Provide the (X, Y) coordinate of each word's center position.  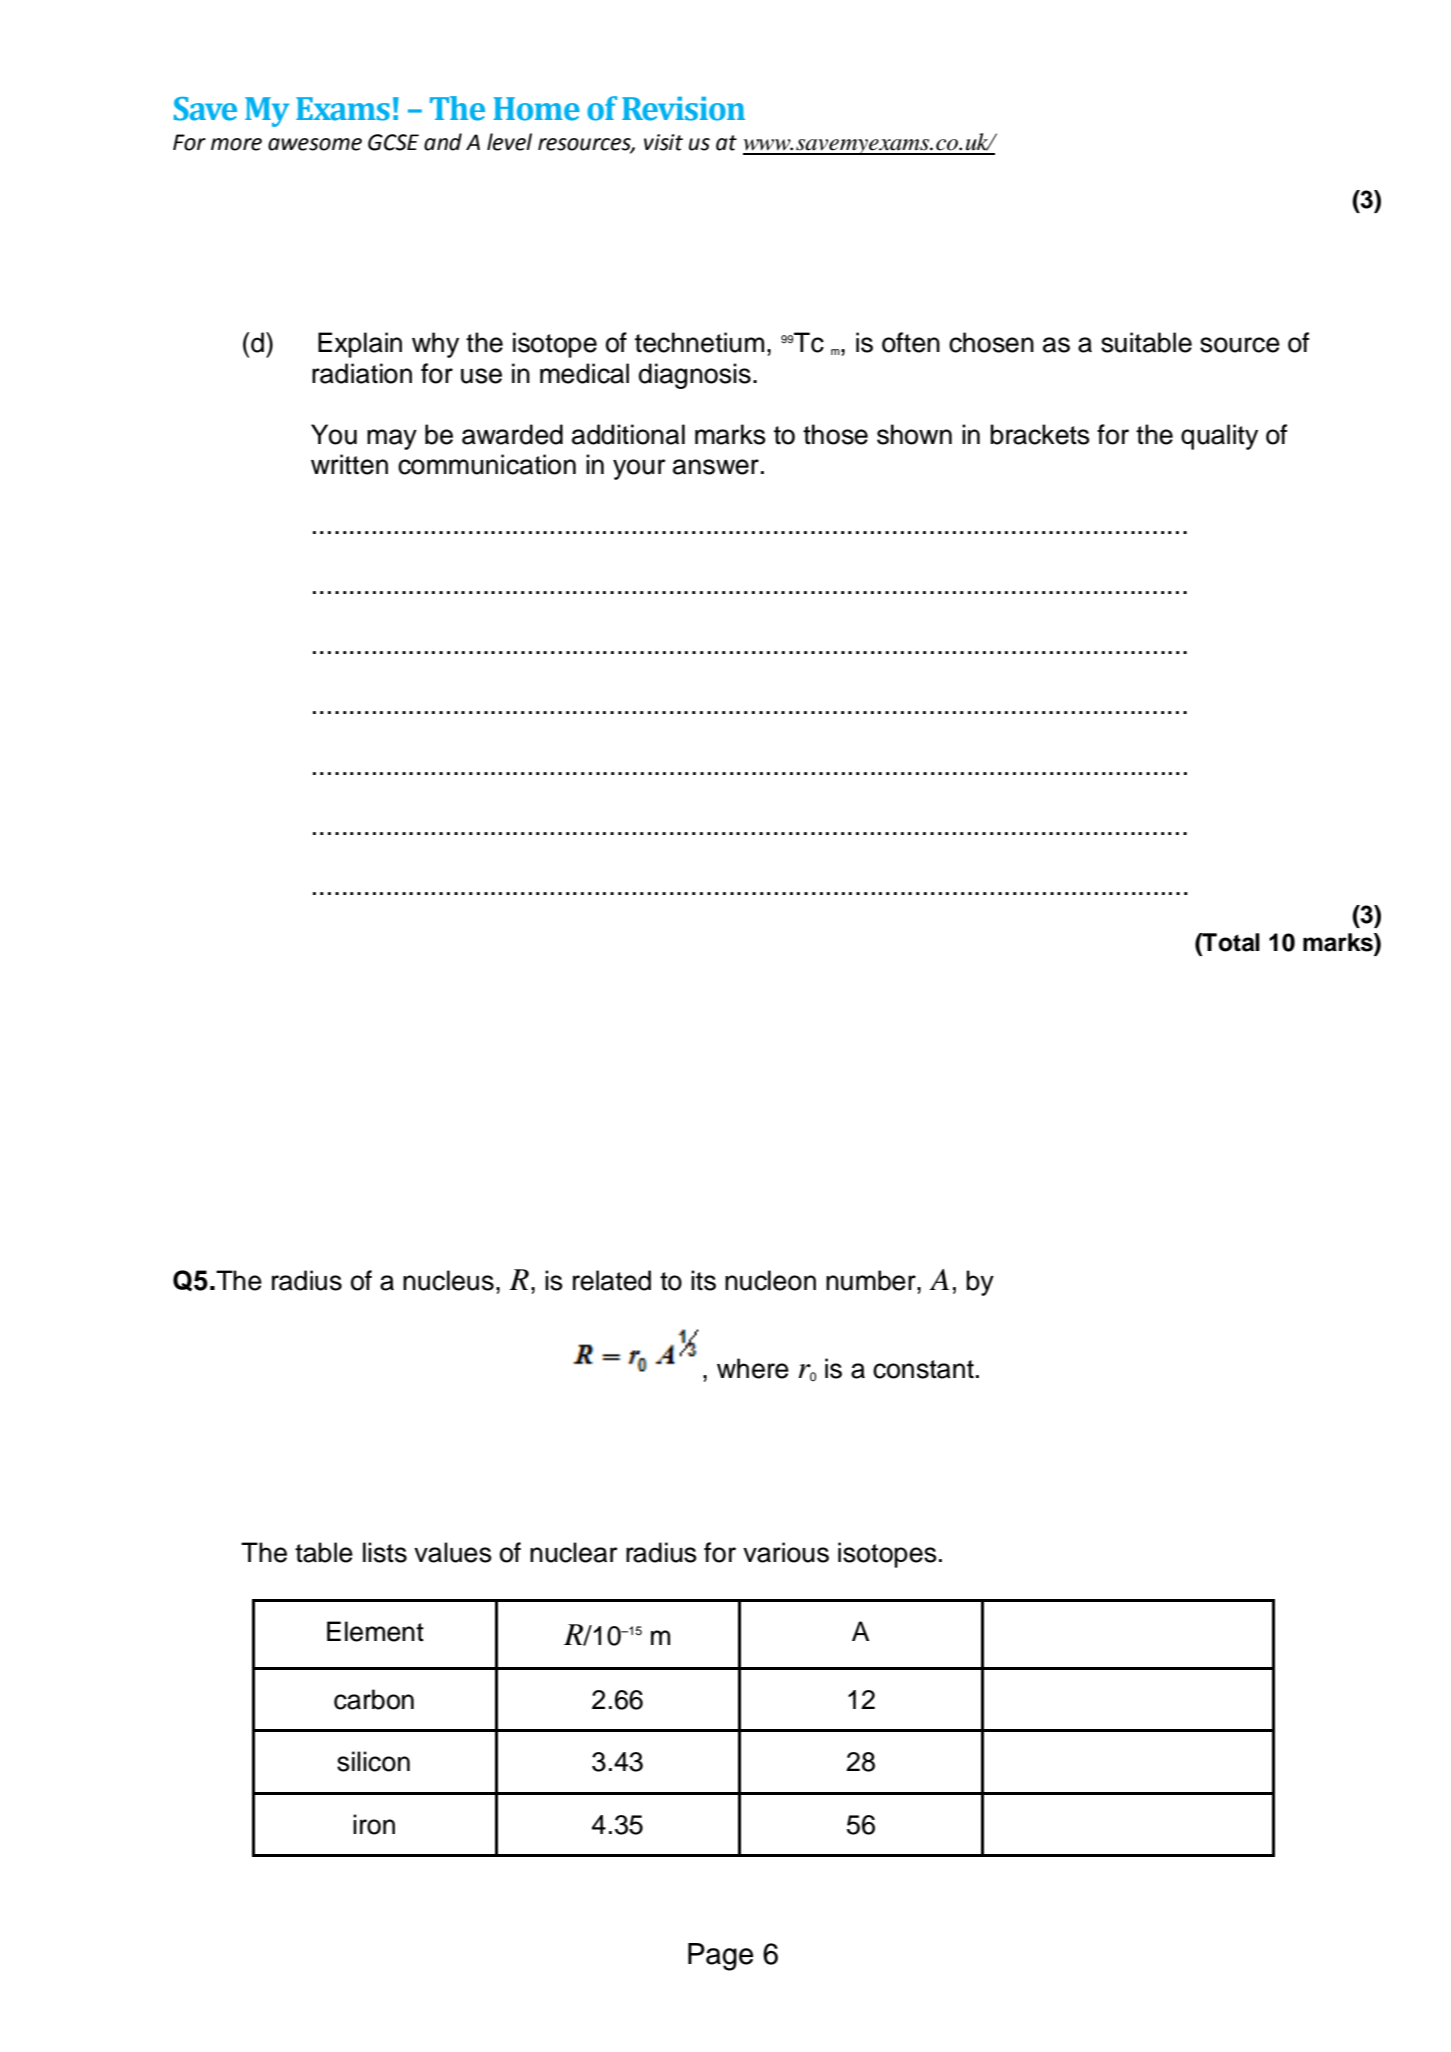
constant (923, 1369)
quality (1219, 437)
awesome (315, 144)
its (703, 1280)
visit (663, 142)
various (786, 1552)
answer (716, 467)
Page (721, 1957)
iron (374, 1824)
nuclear (574, 1552)
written (349, 464)
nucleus (448, 1280)
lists (385, 1552)
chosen (991, 342)
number (872, 1280)
